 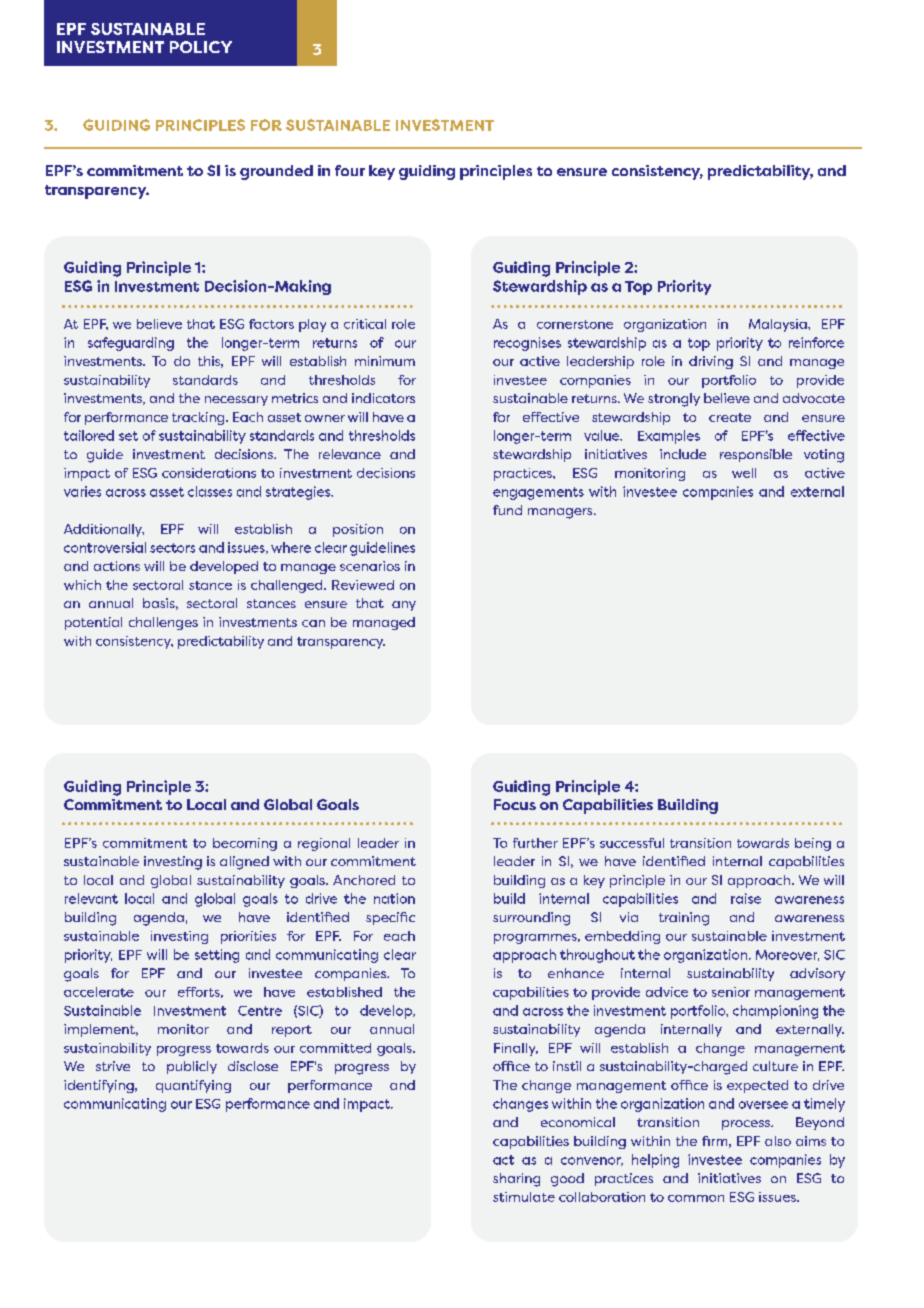 I want to click on safeguarding, so click(x=131, y=344).
